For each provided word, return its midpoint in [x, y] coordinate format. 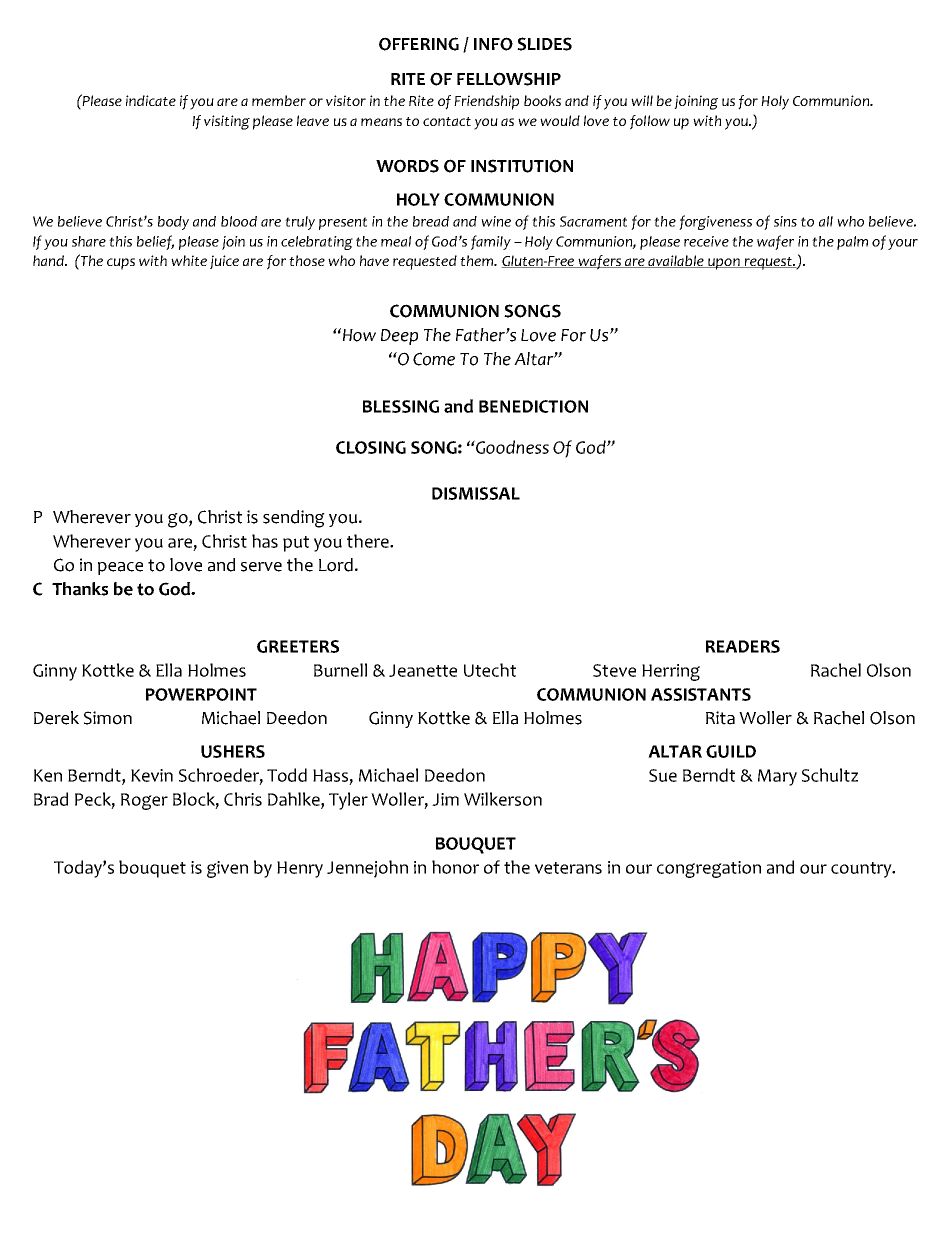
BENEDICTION [533, 406]
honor [455, 867]
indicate [151, 100]
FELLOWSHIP [509, 79]
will [642, 100]
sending [294, 519]
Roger [144, 801]
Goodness [511, 447]
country [862, 870]
